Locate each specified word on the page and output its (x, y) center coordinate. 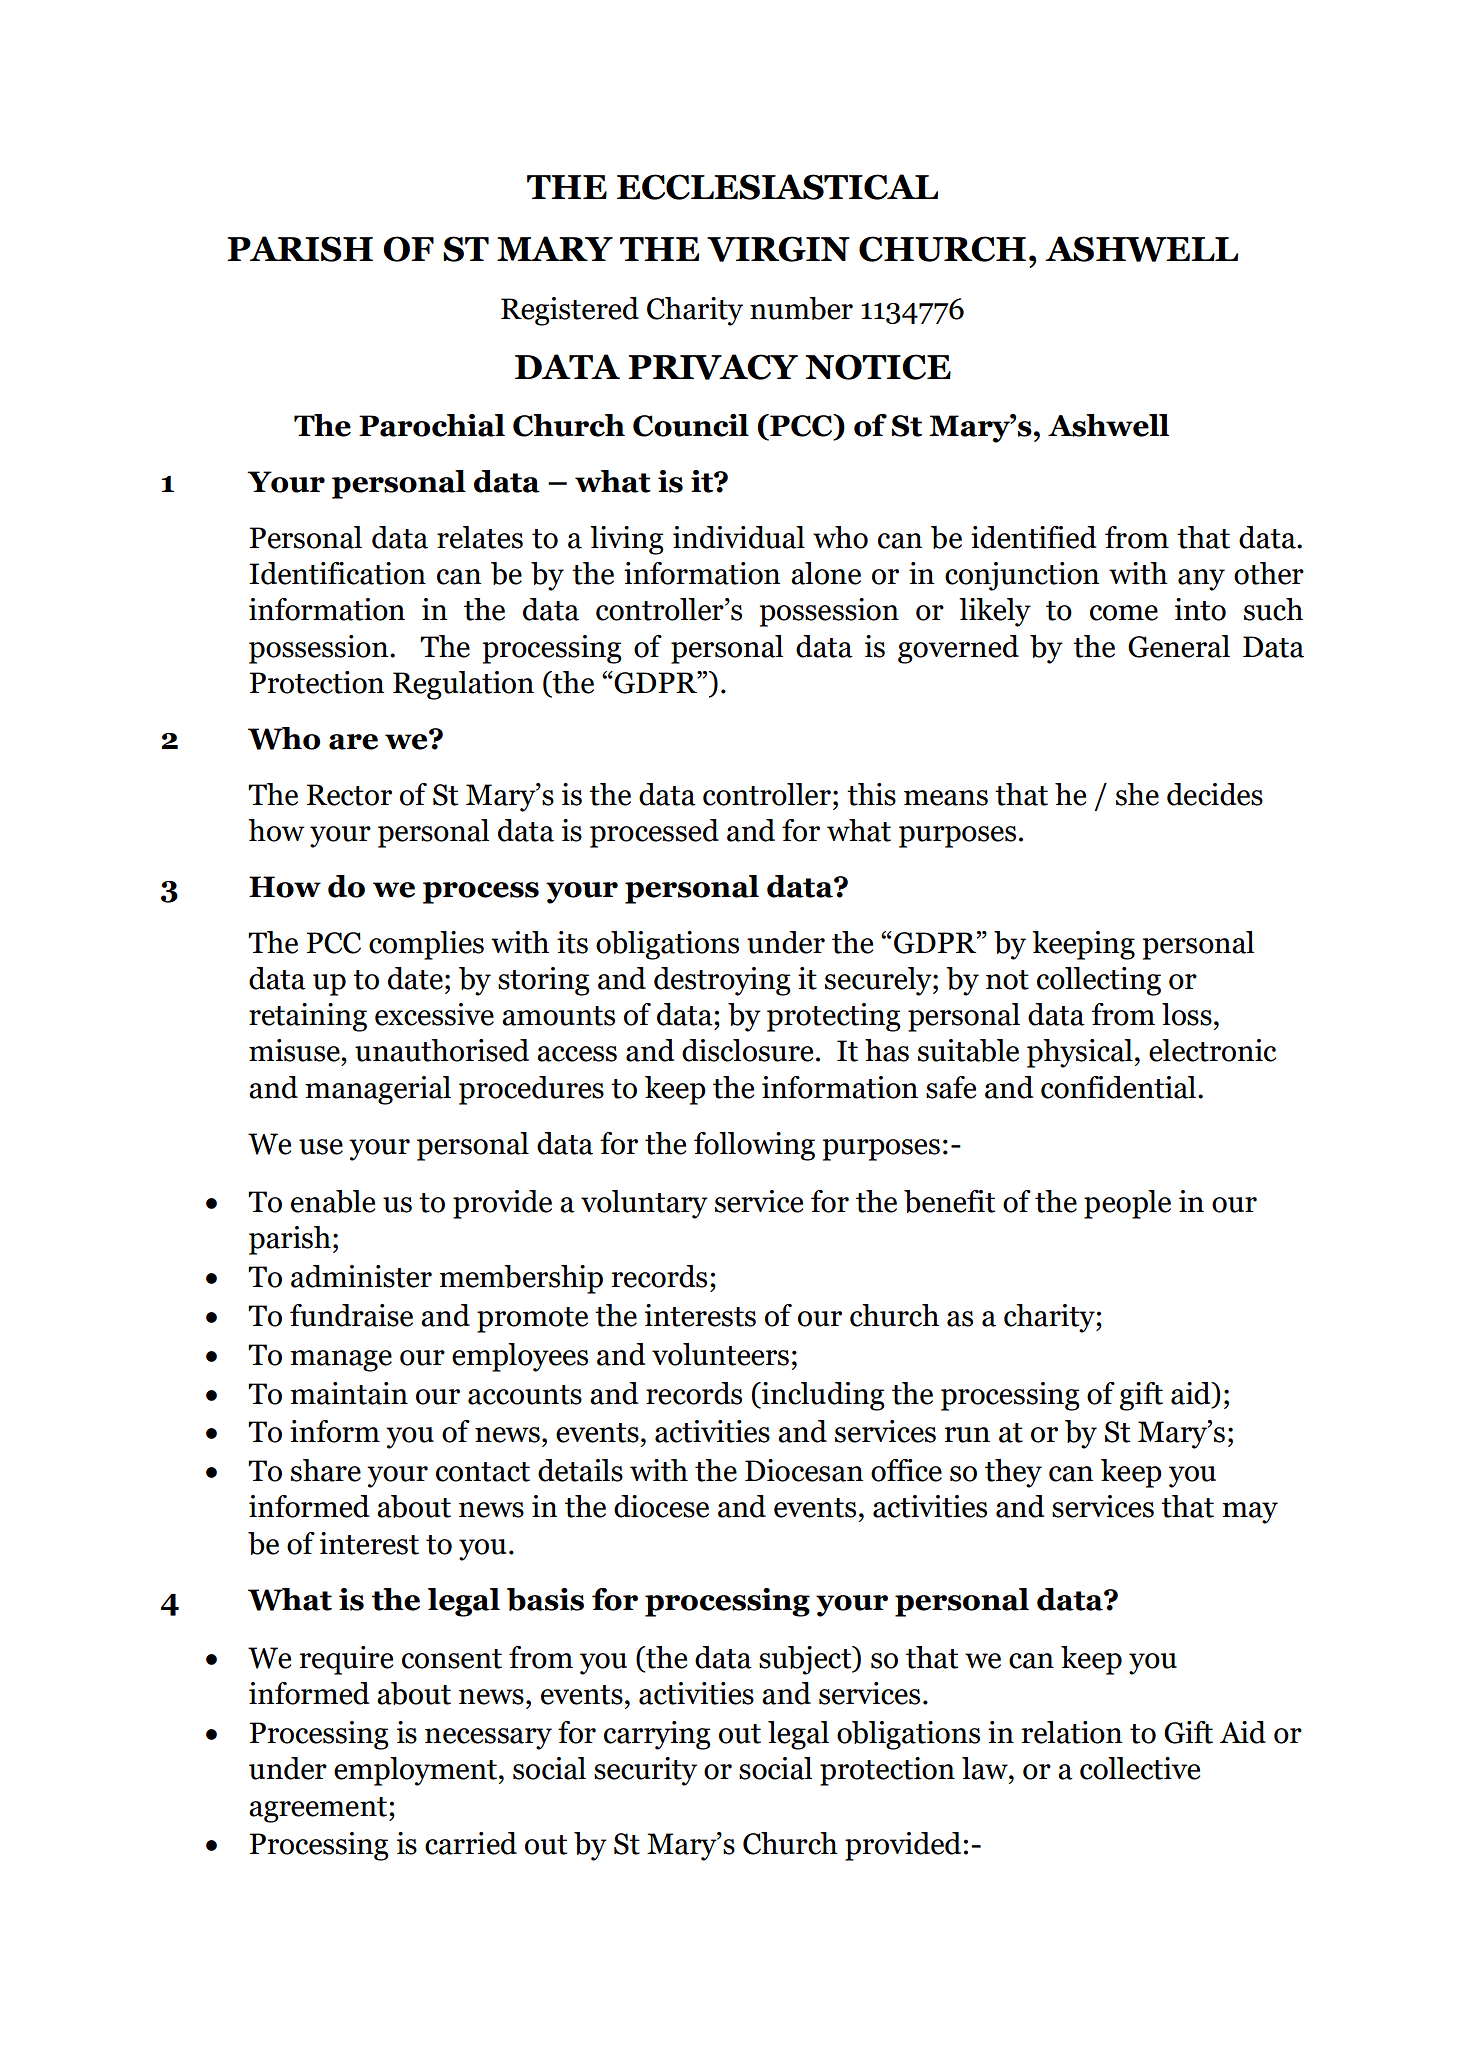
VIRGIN (778, 249)
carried (471, 1843)
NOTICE (878, 367)
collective (1140, 1768)
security (645, 1771)
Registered (570, 311)
